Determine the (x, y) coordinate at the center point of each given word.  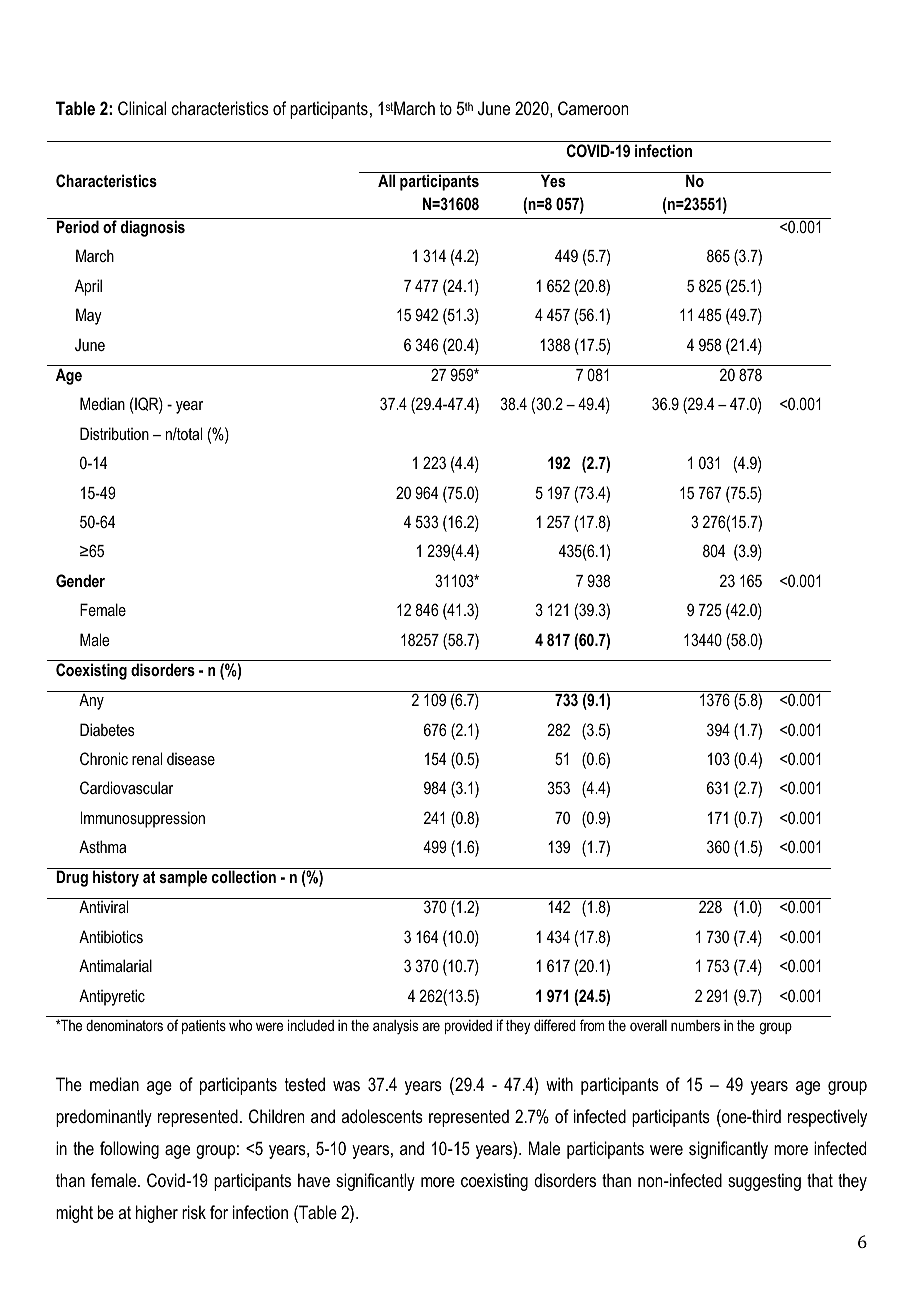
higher (157, 1214)
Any (91, 701)
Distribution (114, 433)
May (89, 316)
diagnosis (153, 228)
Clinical (142, 108)
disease (191, 758)
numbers (695, 1025)
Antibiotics (111, 936)
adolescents (382, 1116)
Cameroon (593, 108)
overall (648, 1025)
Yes (553, 180)
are (431, 1026)
